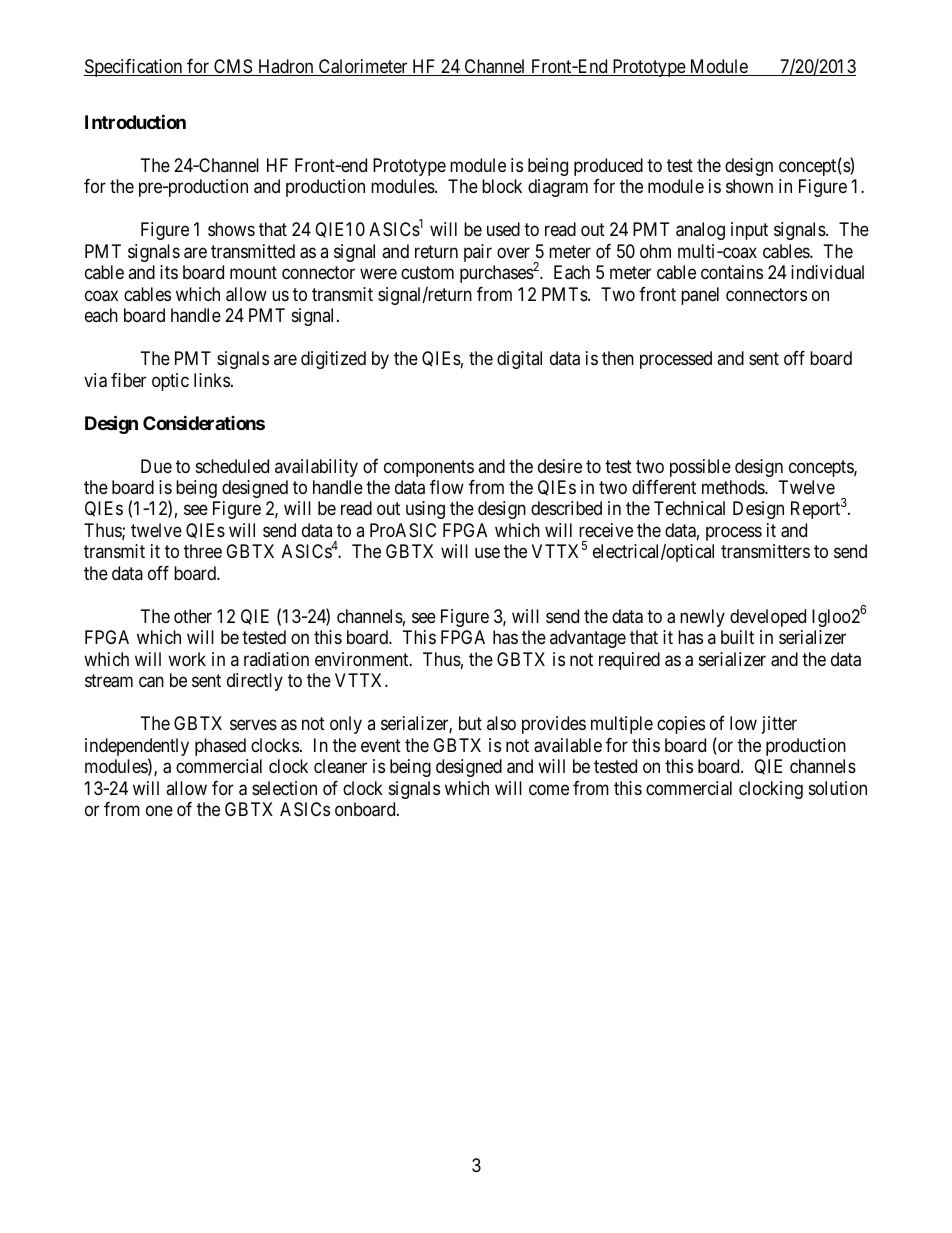 This screenshot has height=1233, width=952. I want to click on jitter, so click(779, 725).
